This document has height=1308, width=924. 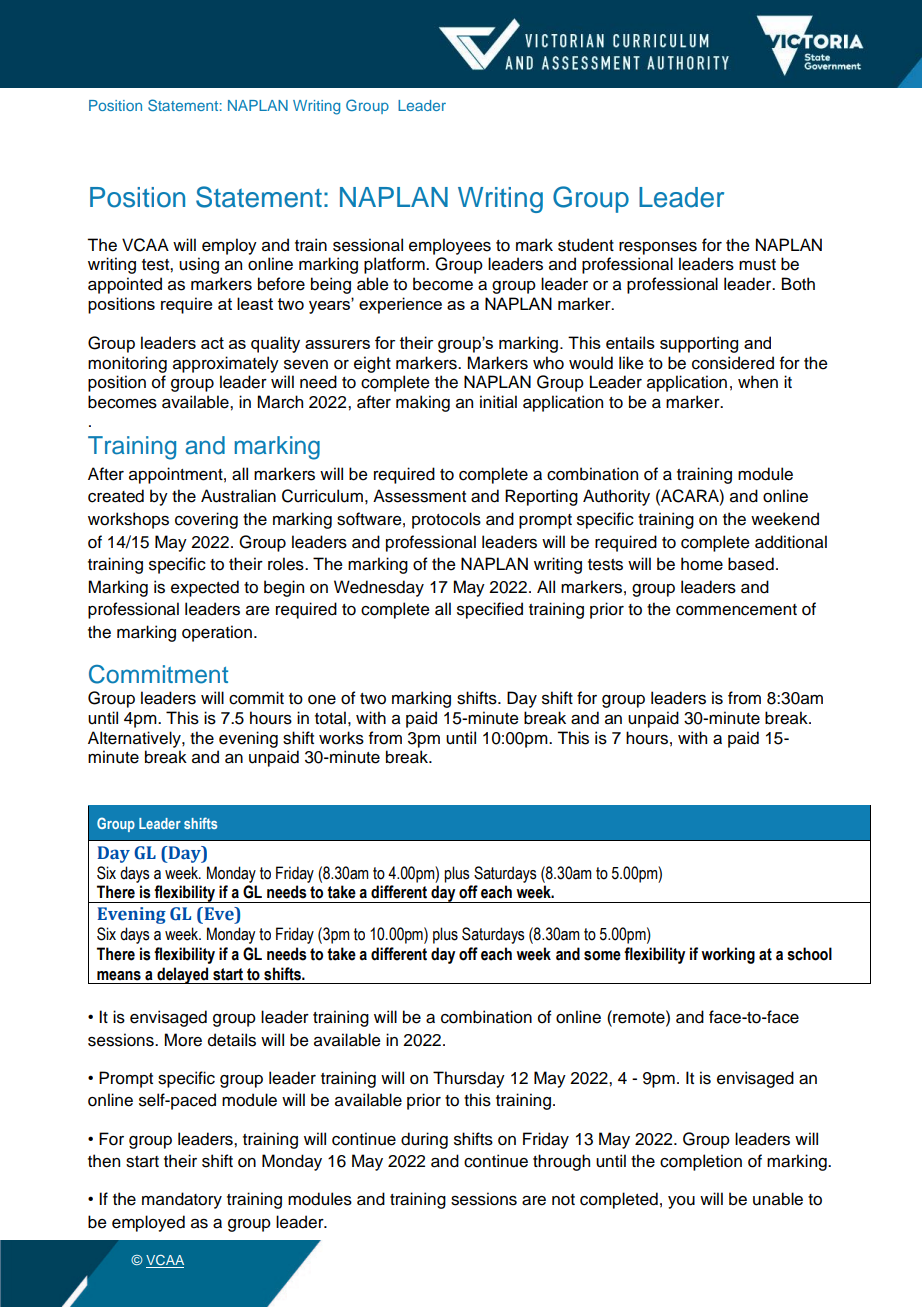 I want to click on total, so click(x=330, y=718).
